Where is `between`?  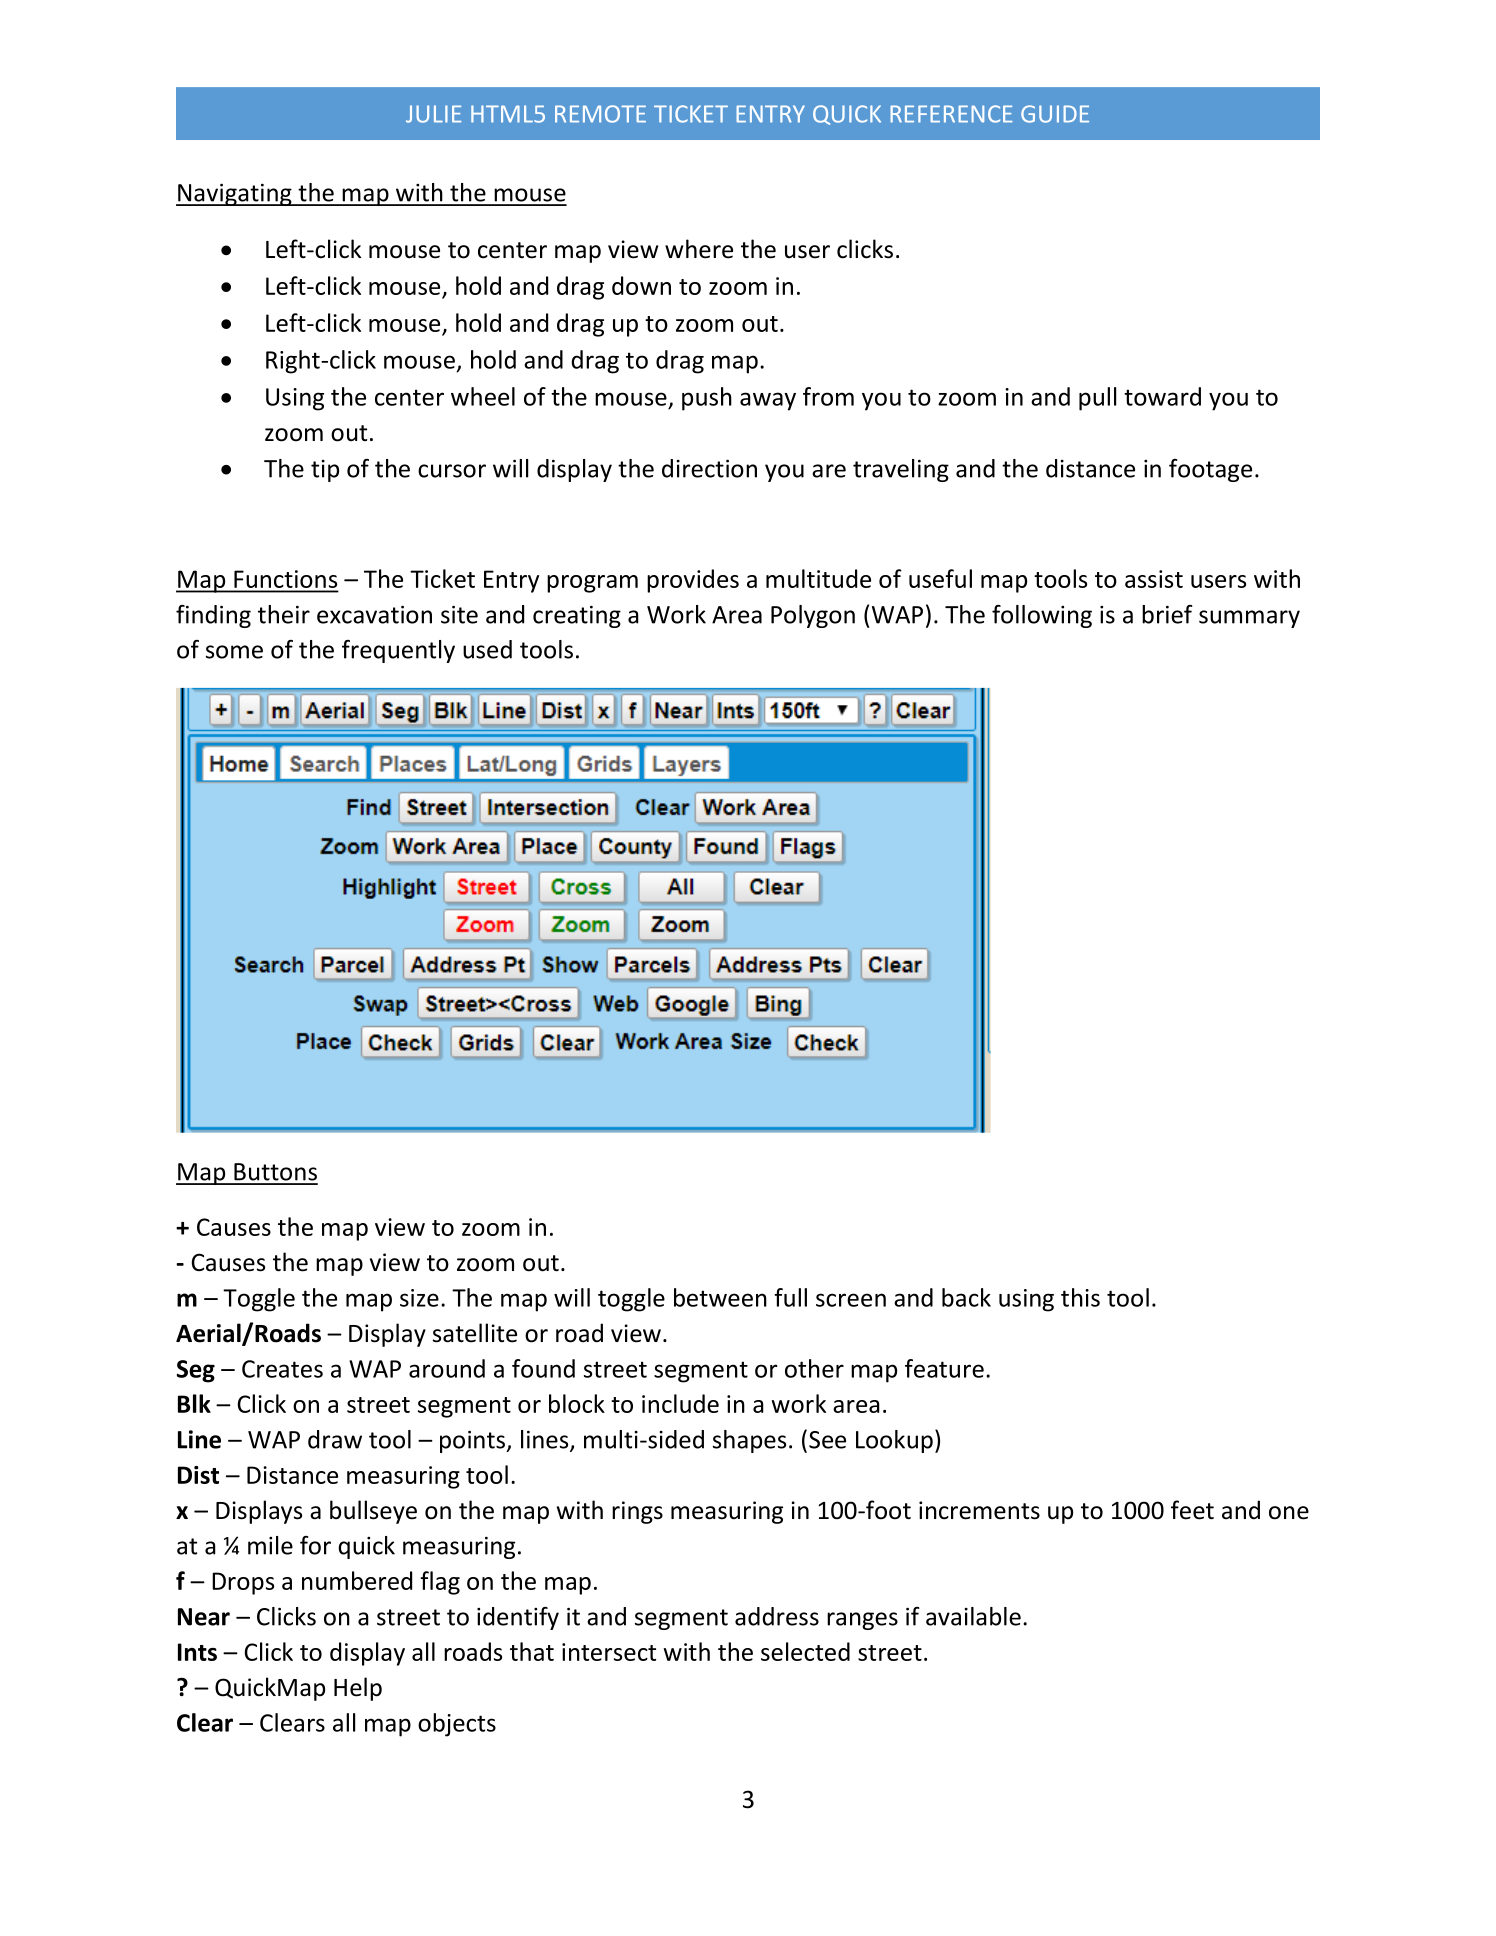 between is located at coordinates (720, 1297).
